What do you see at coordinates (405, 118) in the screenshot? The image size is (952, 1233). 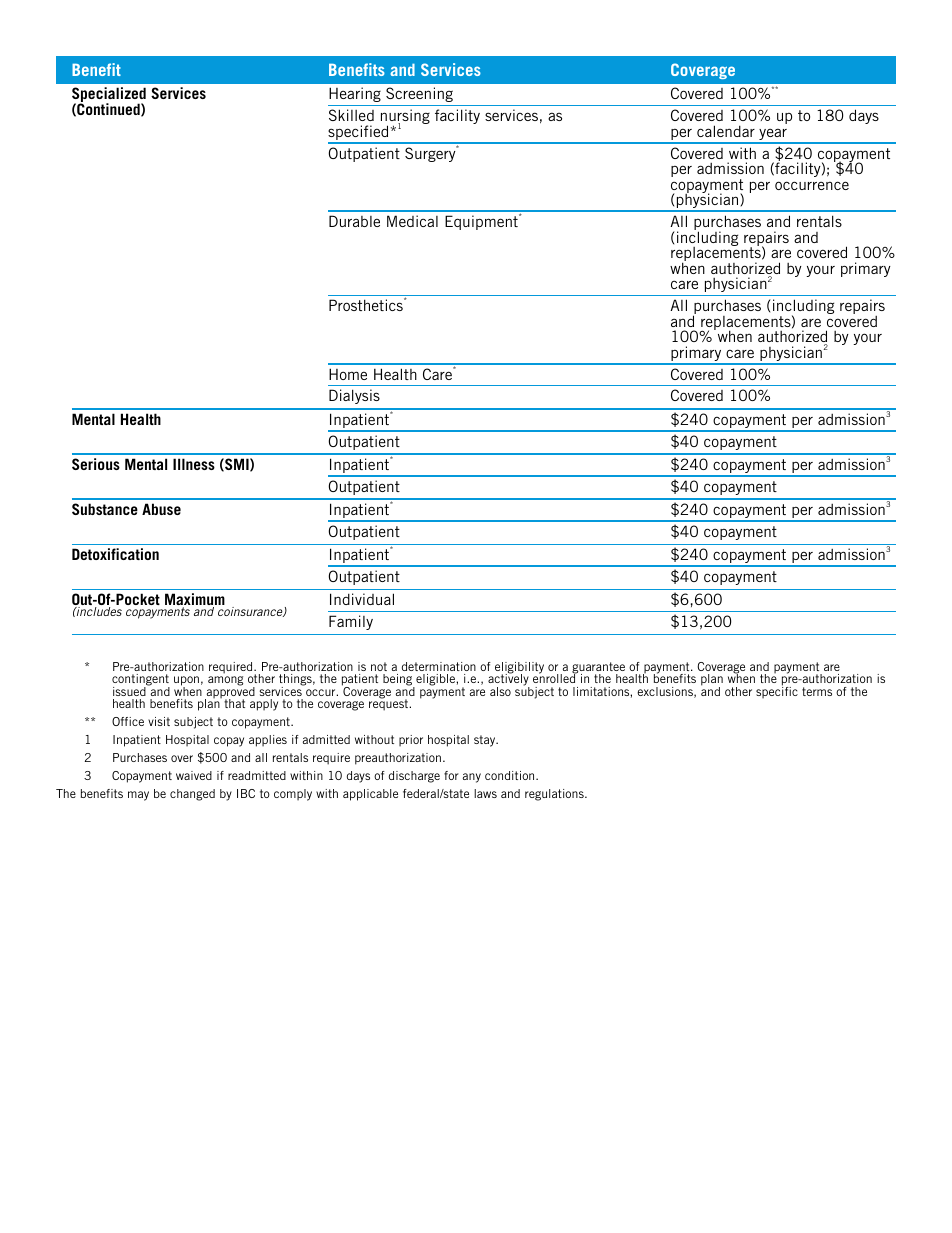 I see `nursing` at bounding box center [405, 118].
